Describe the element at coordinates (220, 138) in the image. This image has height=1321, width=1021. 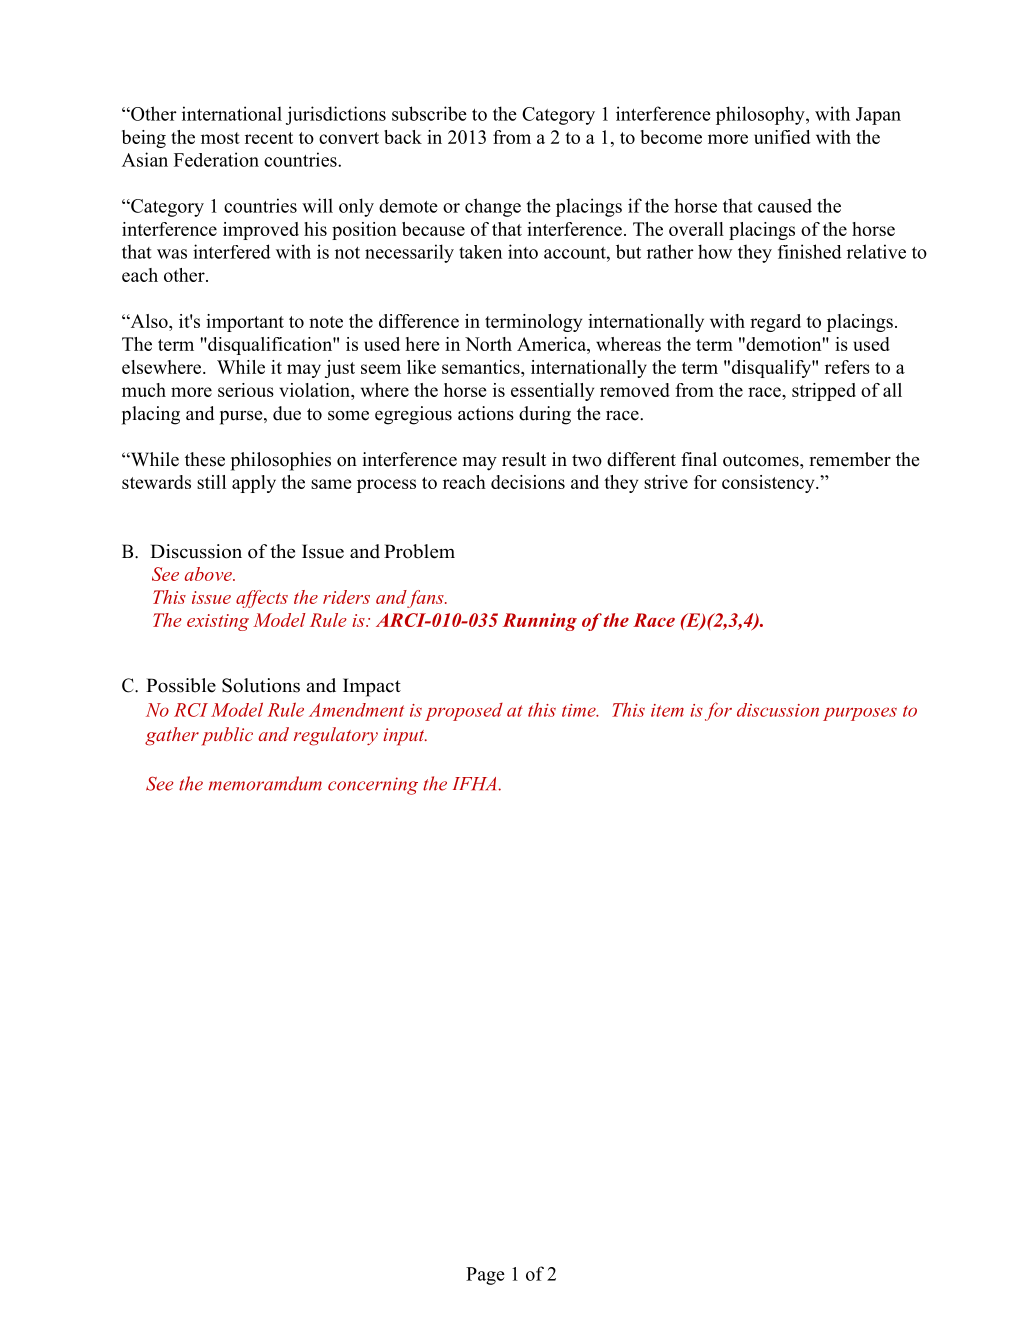
I see `most` at that location.
